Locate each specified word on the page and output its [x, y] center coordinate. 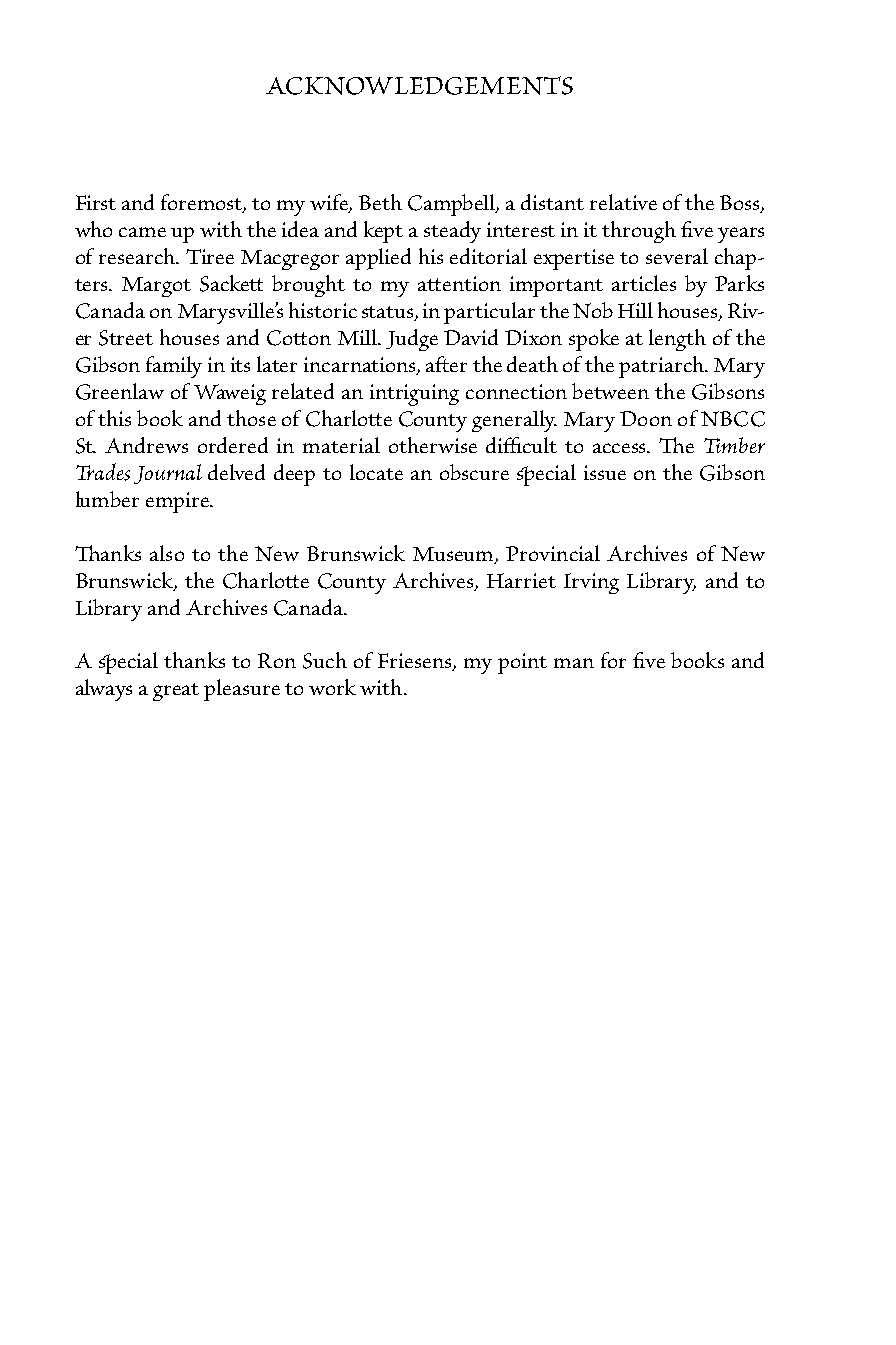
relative [623, 202]
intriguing [414, 395]
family [174, 367]
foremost [203, 203]
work [332, 687]
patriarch [662, 367]
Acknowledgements [419, 85]
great [176, 692]
